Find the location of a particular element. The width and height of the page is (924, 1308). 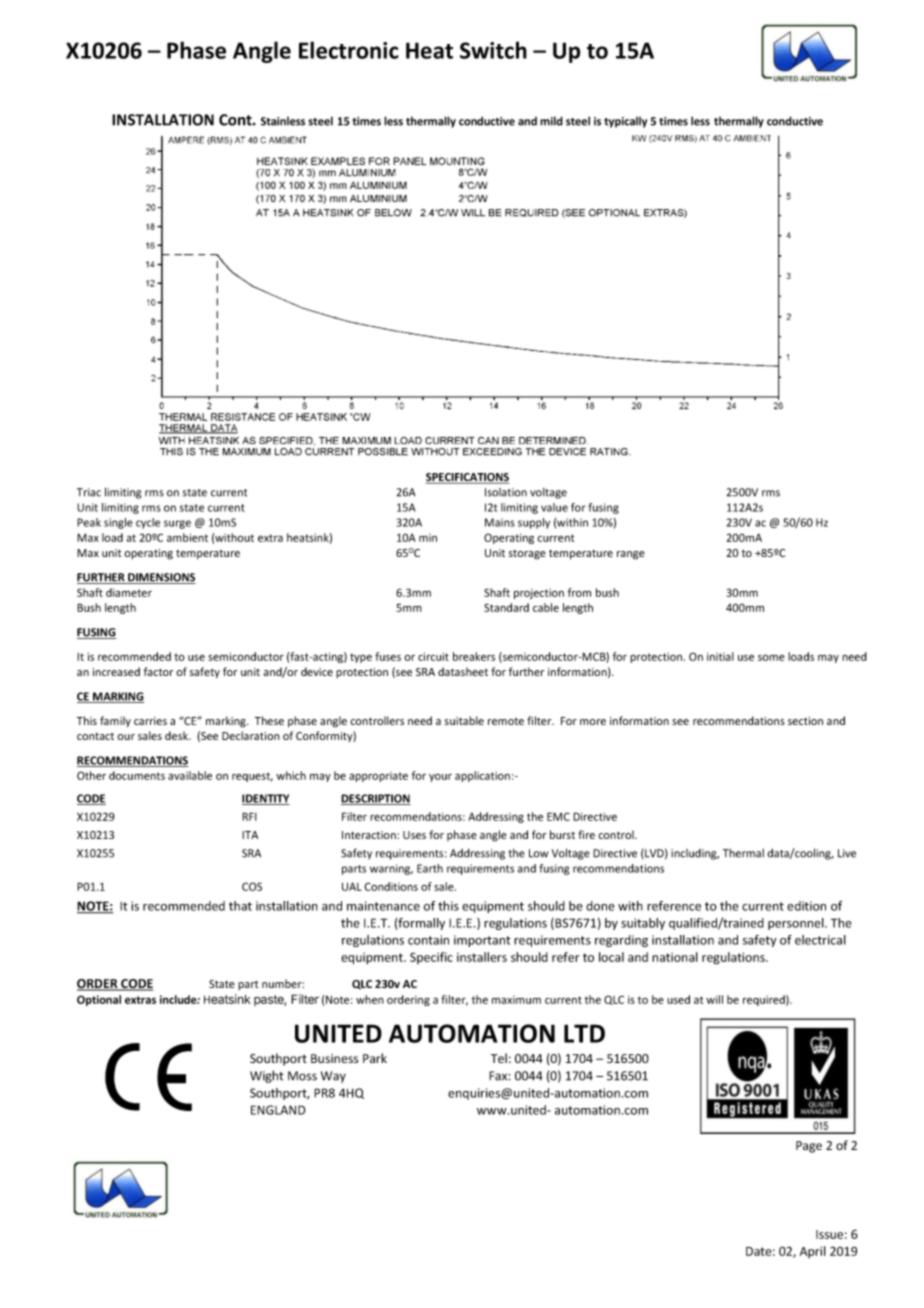

ENGLAND is located at coordinates (278, 1110).
